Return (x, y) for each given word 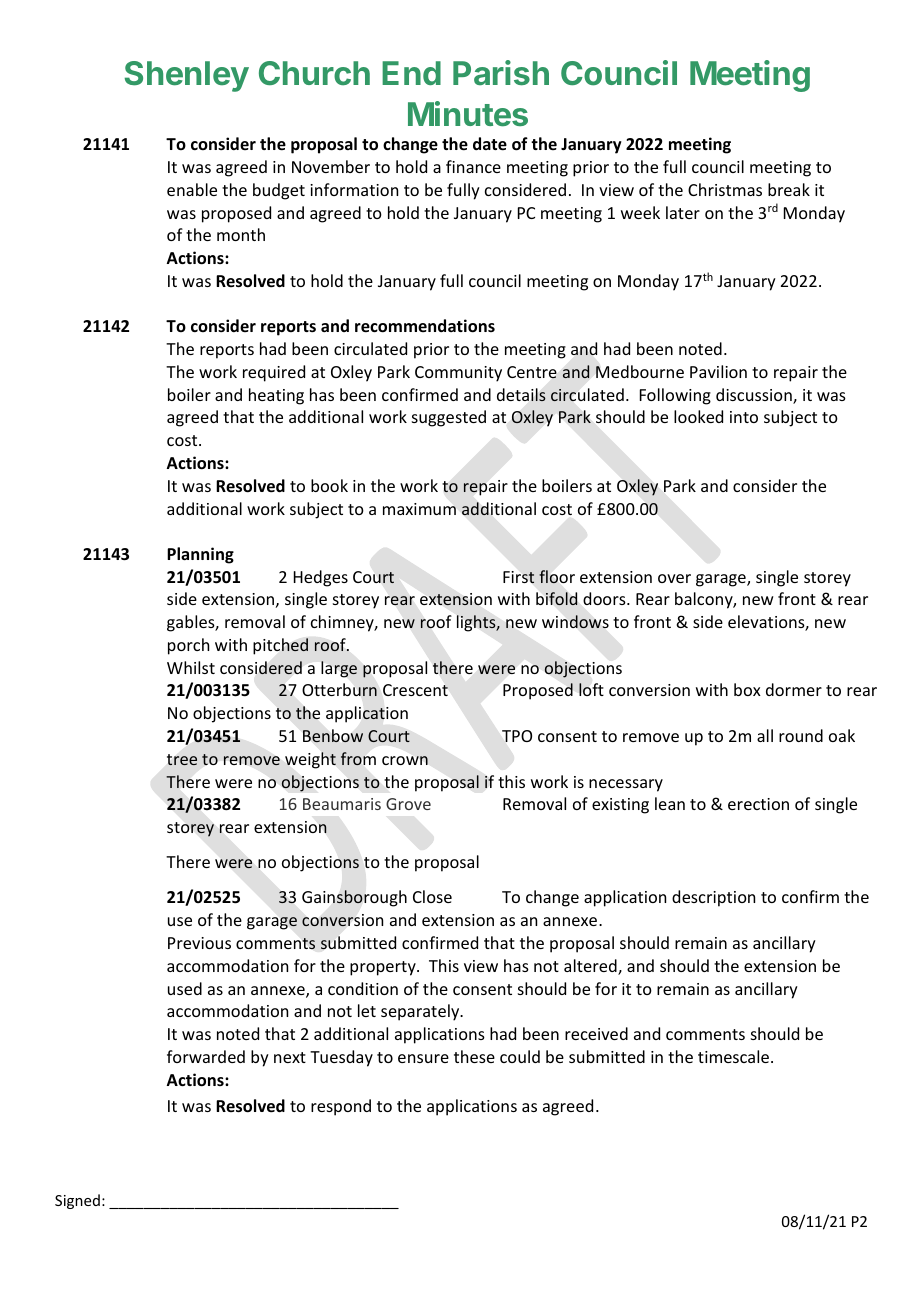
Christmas (725, 189)
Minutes (468, 114)
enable (192, 189)
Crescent (415, 690)
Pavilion (718, 371)
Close (432, 896)
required (274, 373)
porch (188, 646)
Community (458, 374)
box (747, 689)
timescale (735, 1056)
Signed (77, 1201)
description (713, 898)
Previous (199, 943)
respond (341, 1107)
